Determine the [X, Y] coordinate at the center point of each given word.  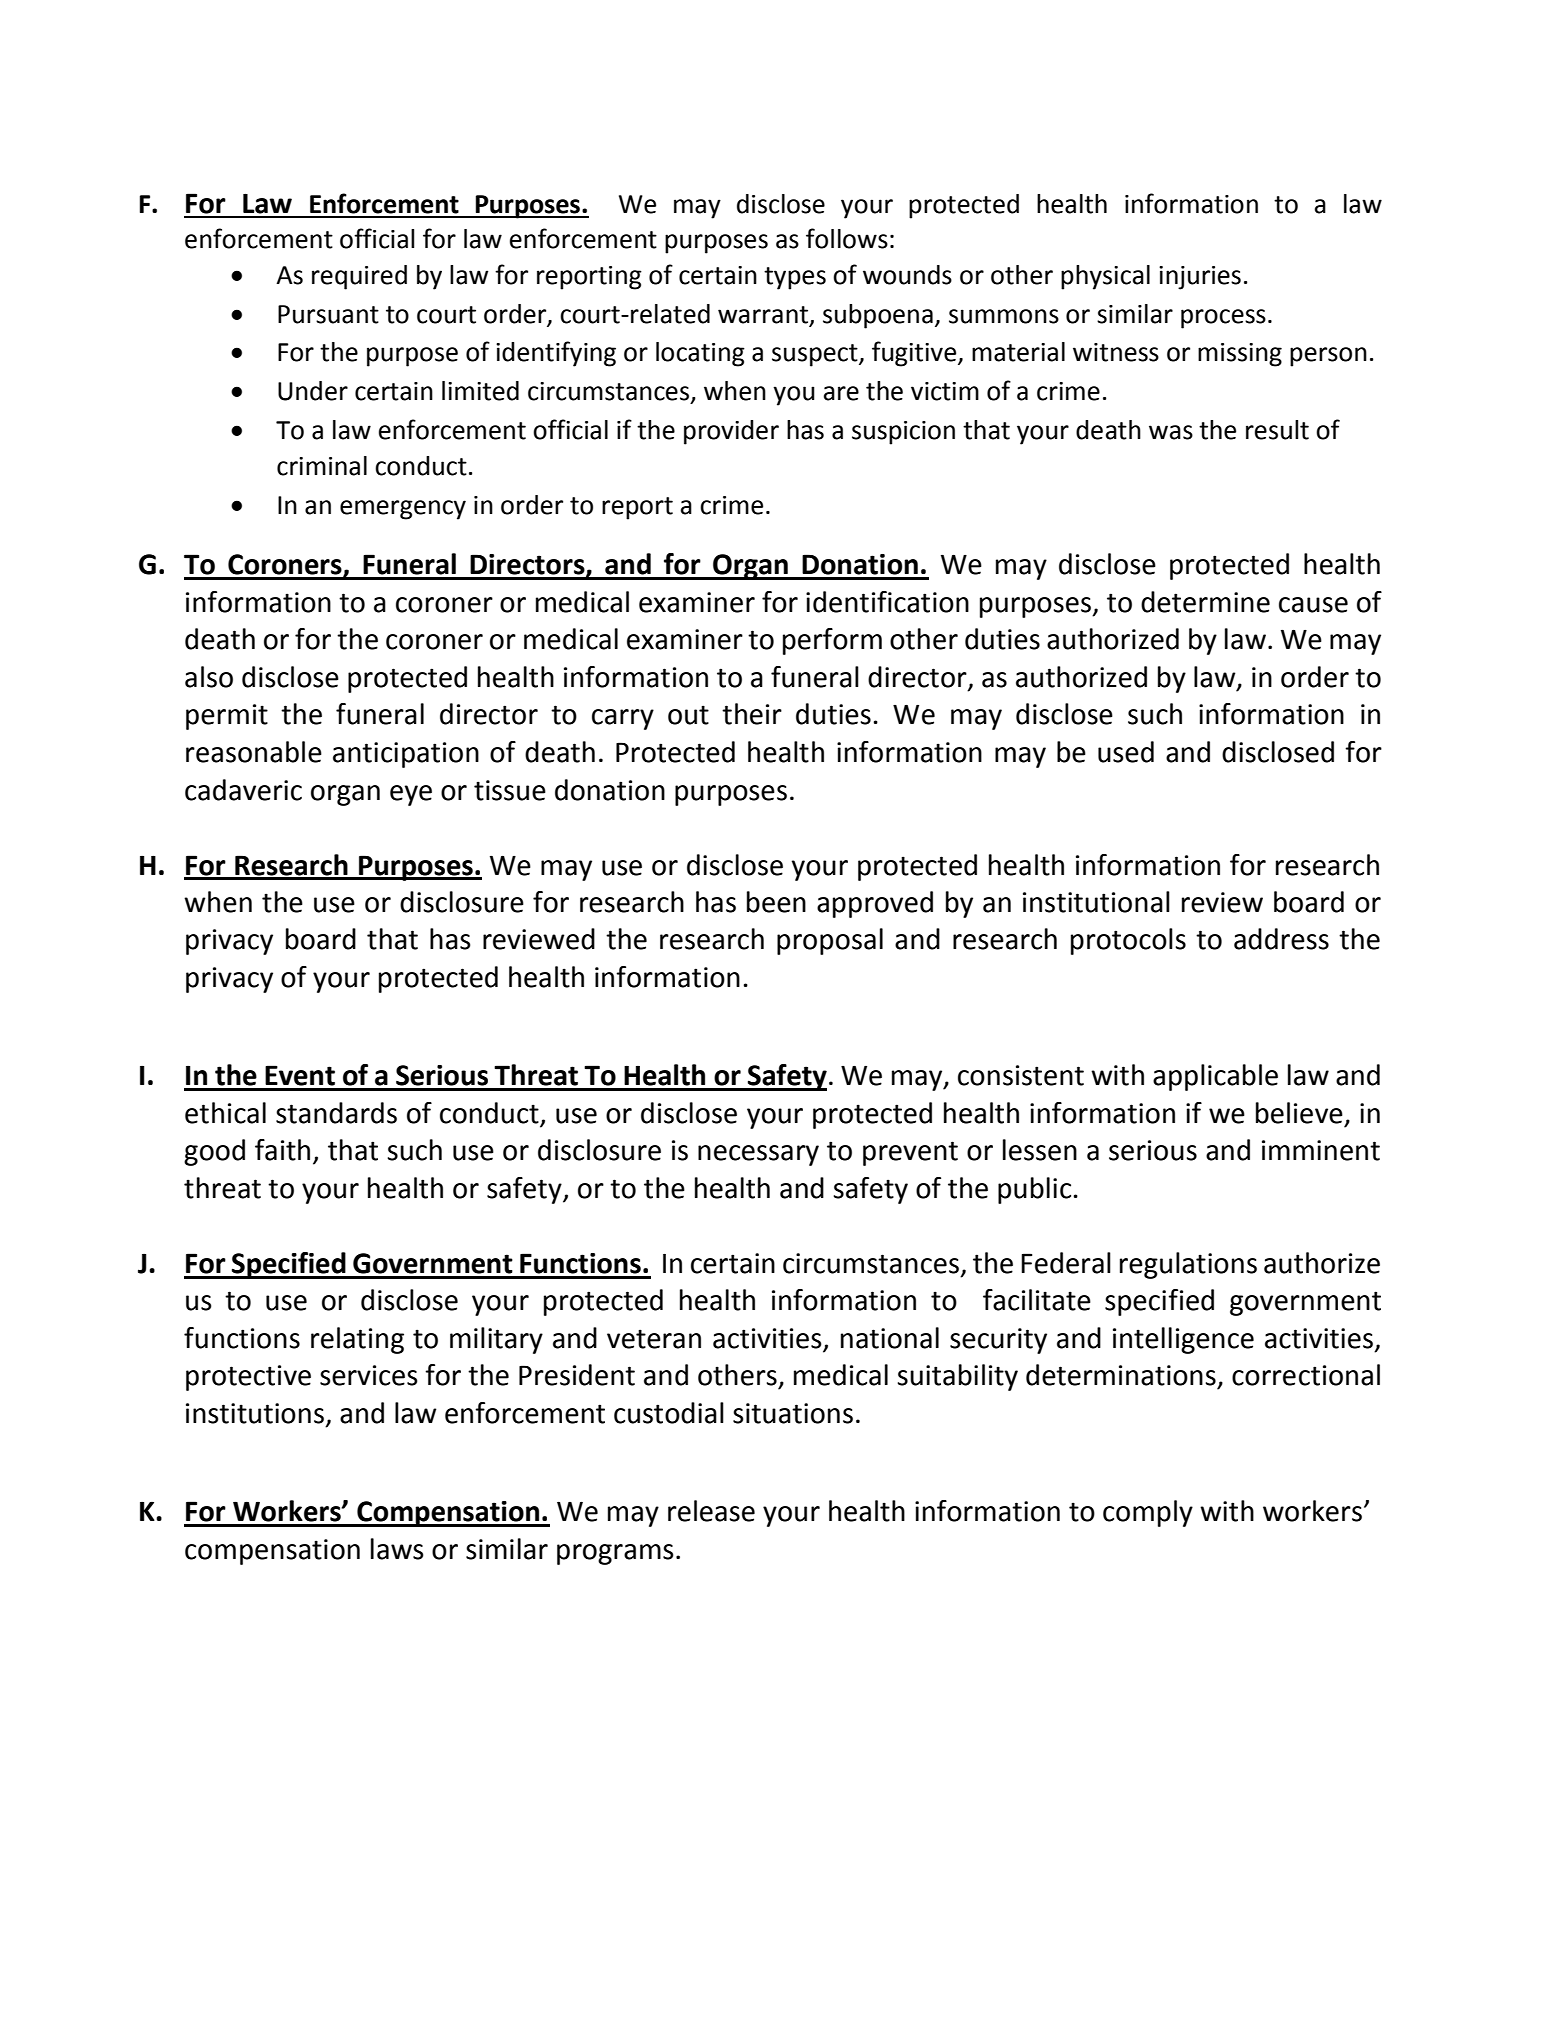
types [795, 278]
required [359, 277]
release [711, 1511]
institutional [1096, 902]
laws [397, 1549]
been [776, 902]
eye [411, 795]
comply [1148, 1513]
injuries [1200, 278]
